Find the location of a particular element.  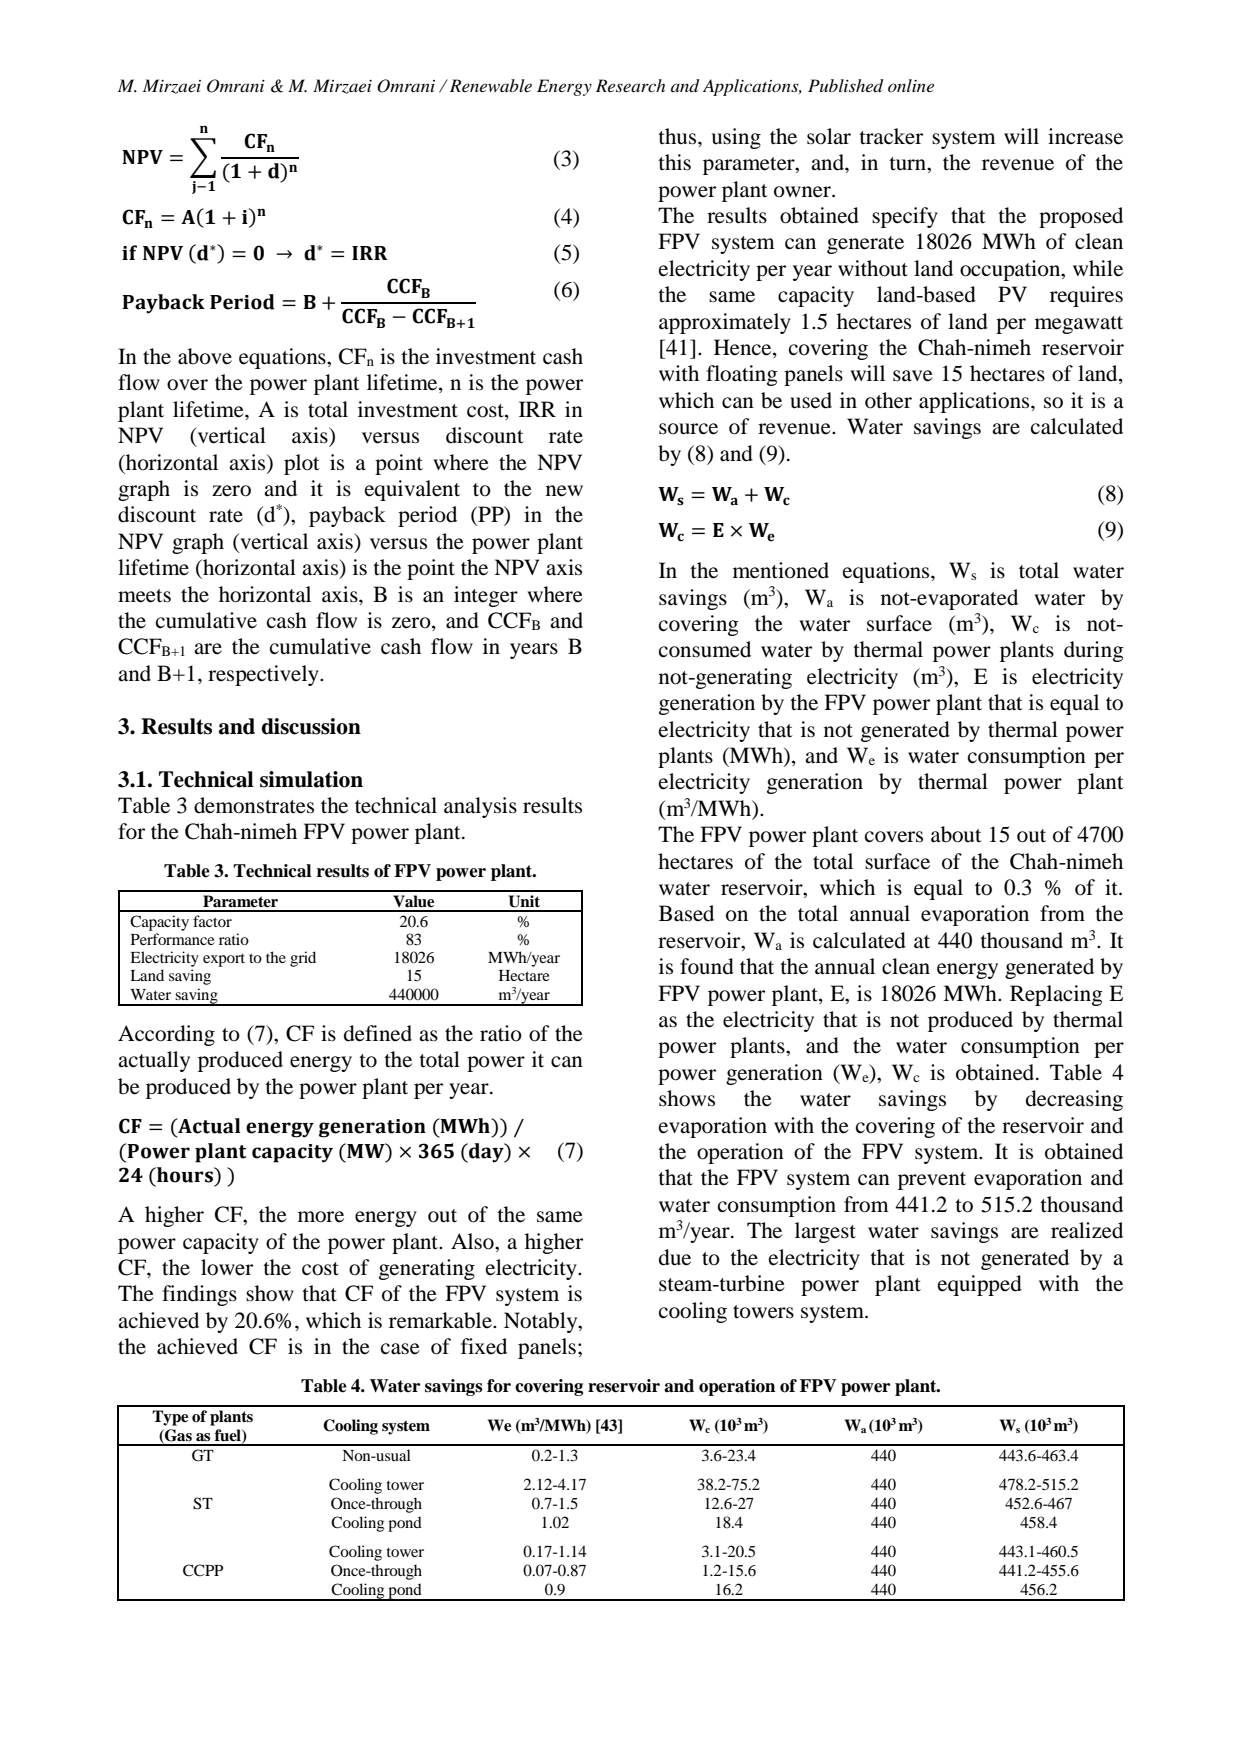

due is located at coordinates (675, 1257).
